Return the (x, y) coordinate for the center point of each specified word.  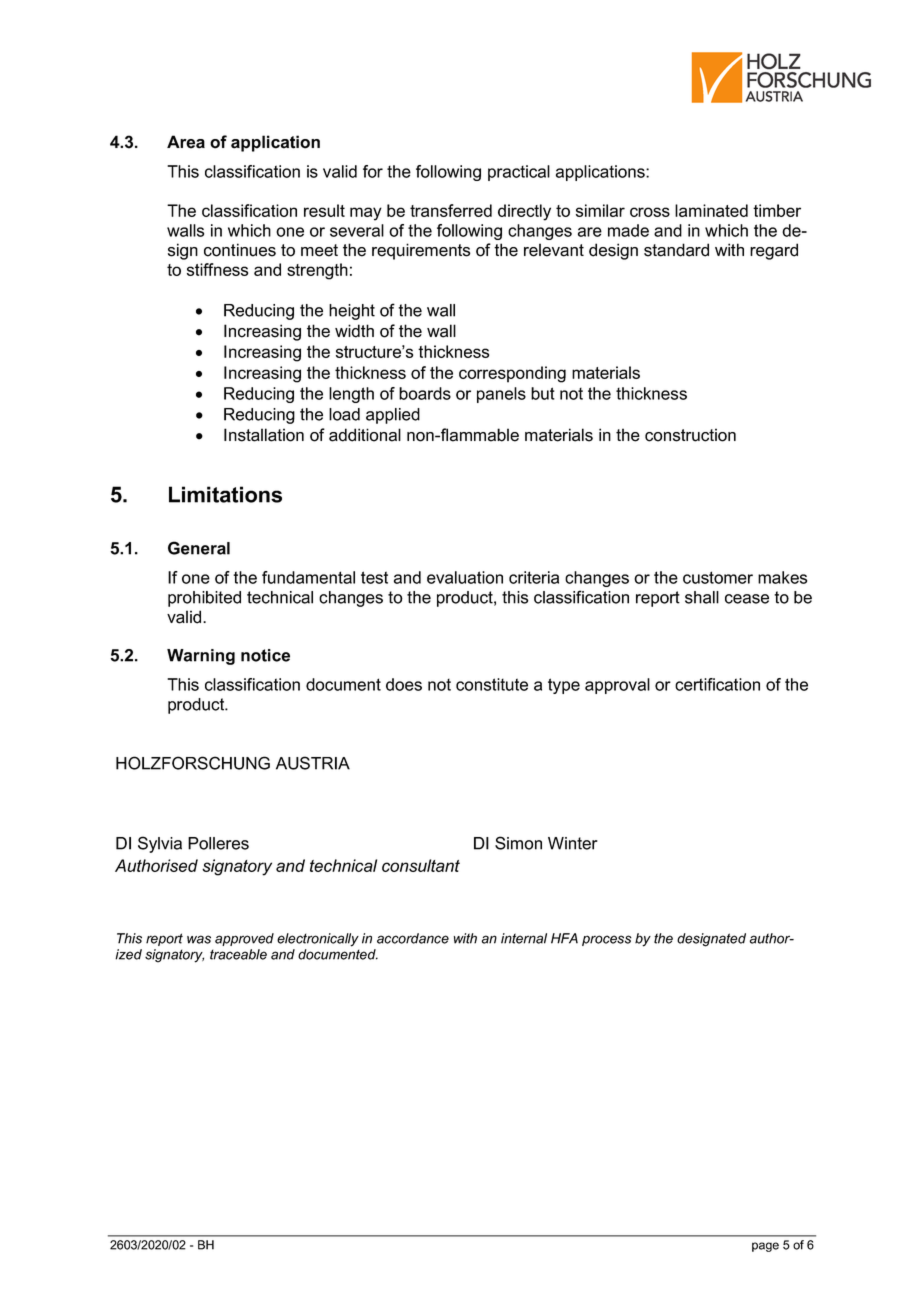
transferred (451, 210)
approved (244, 939)
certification (717, 684)
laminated (711, 210)
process (607, 940)
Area (186, 142)
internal (524, 938)
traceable (238, 954)
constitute (492, 684)
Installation (264, 435)
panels (501, 395)
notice (265, 655)
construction (690, 435)
